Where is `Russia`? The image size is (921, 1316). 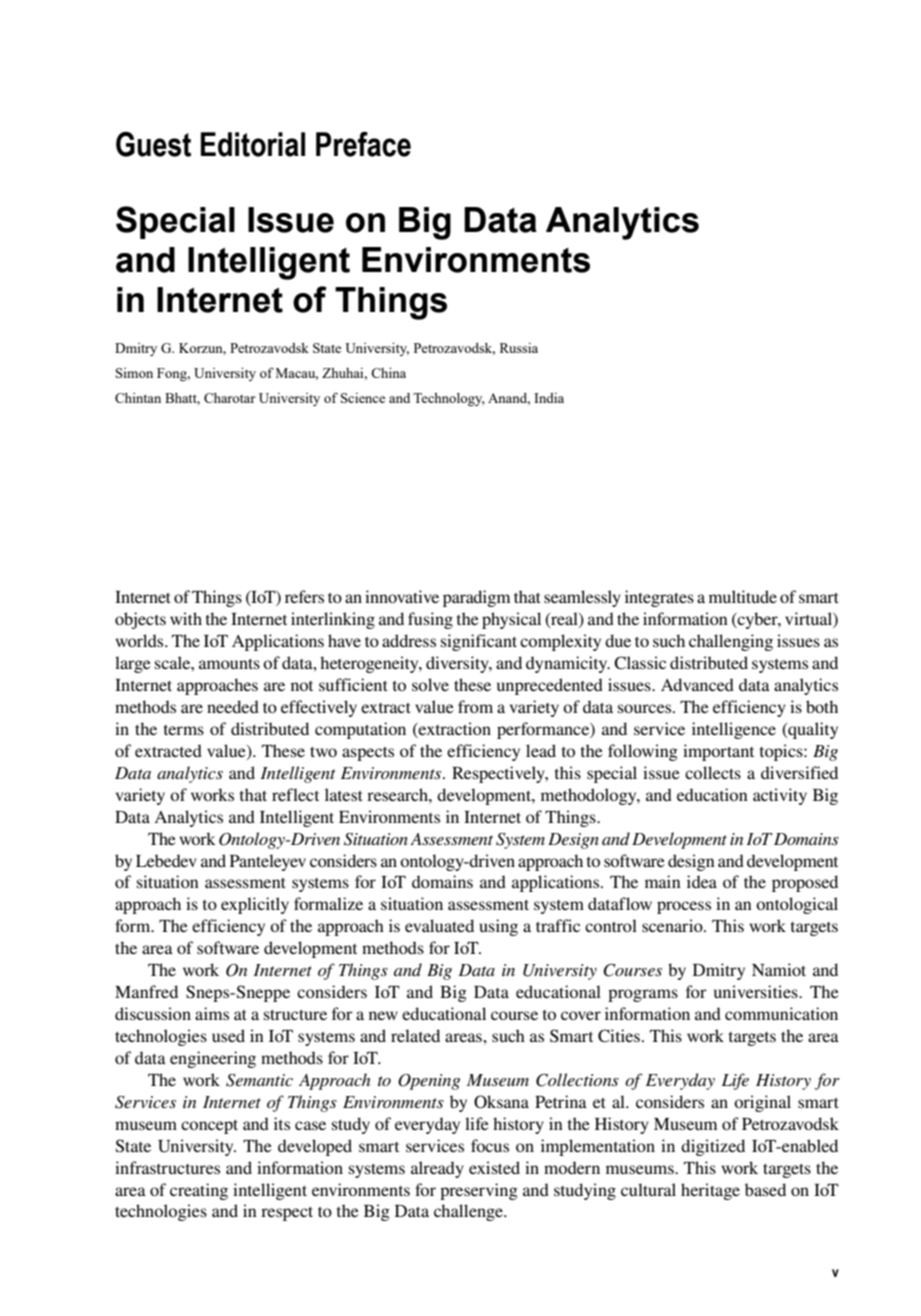 Russia is located at coordinates (519, 348).
